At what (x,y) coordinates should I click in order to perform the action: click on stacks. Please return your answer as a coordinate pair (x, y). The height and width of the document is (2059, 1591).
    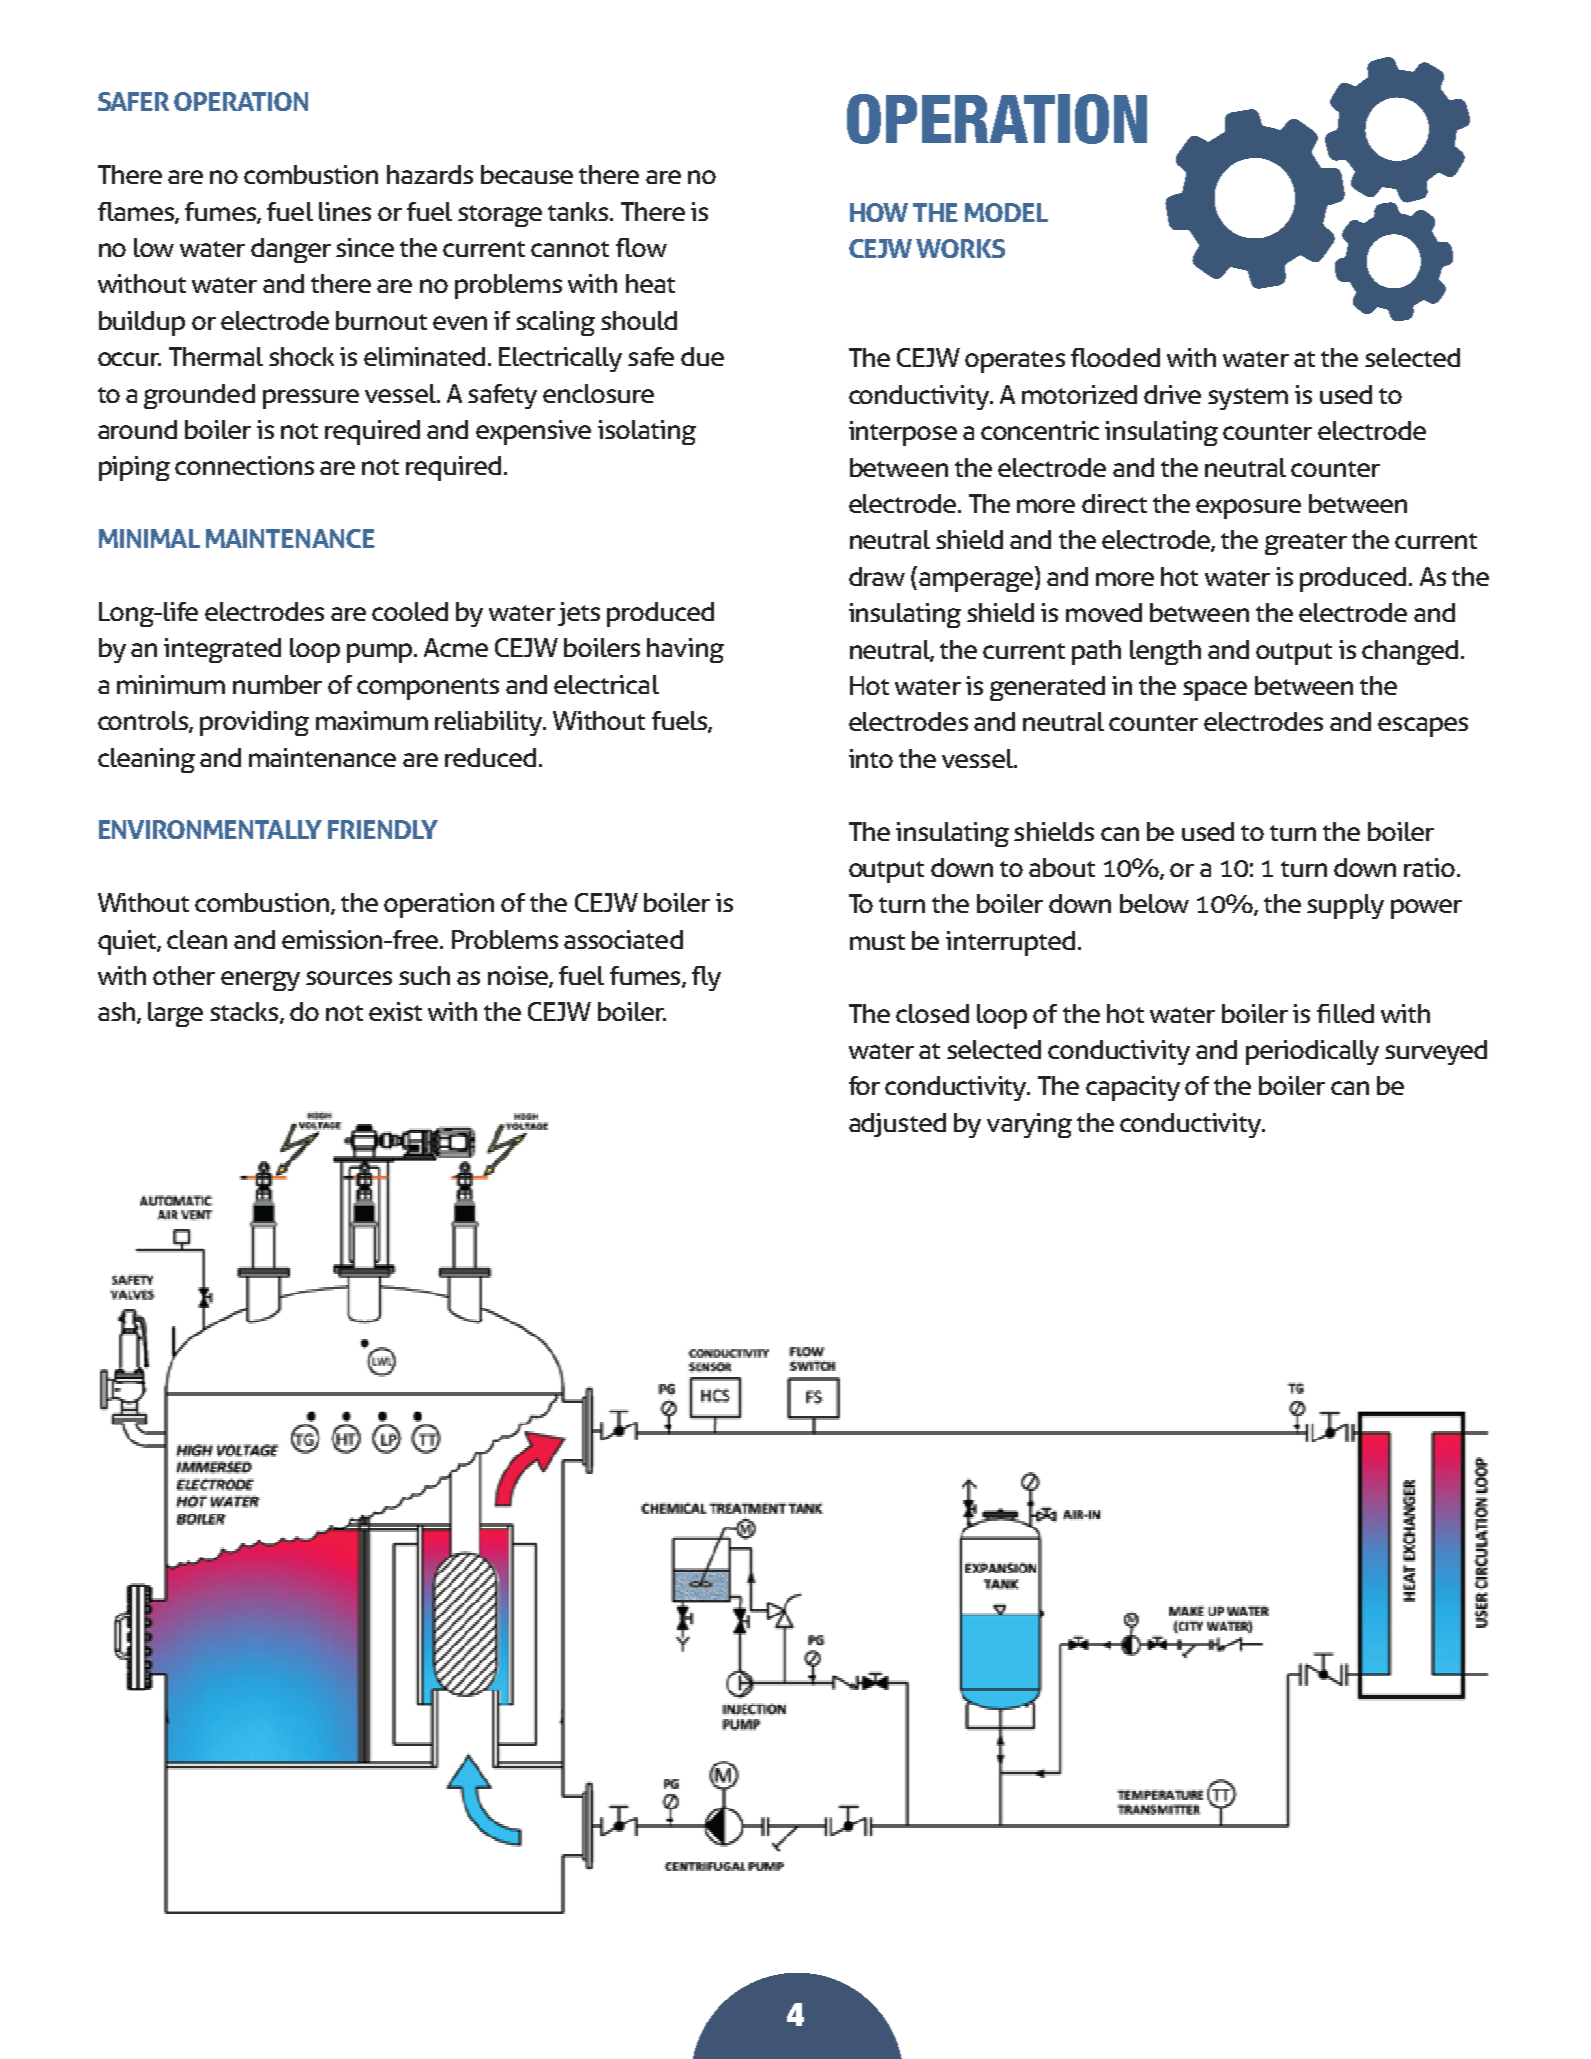
    Looking at the image, I should click on (245, 1013).
